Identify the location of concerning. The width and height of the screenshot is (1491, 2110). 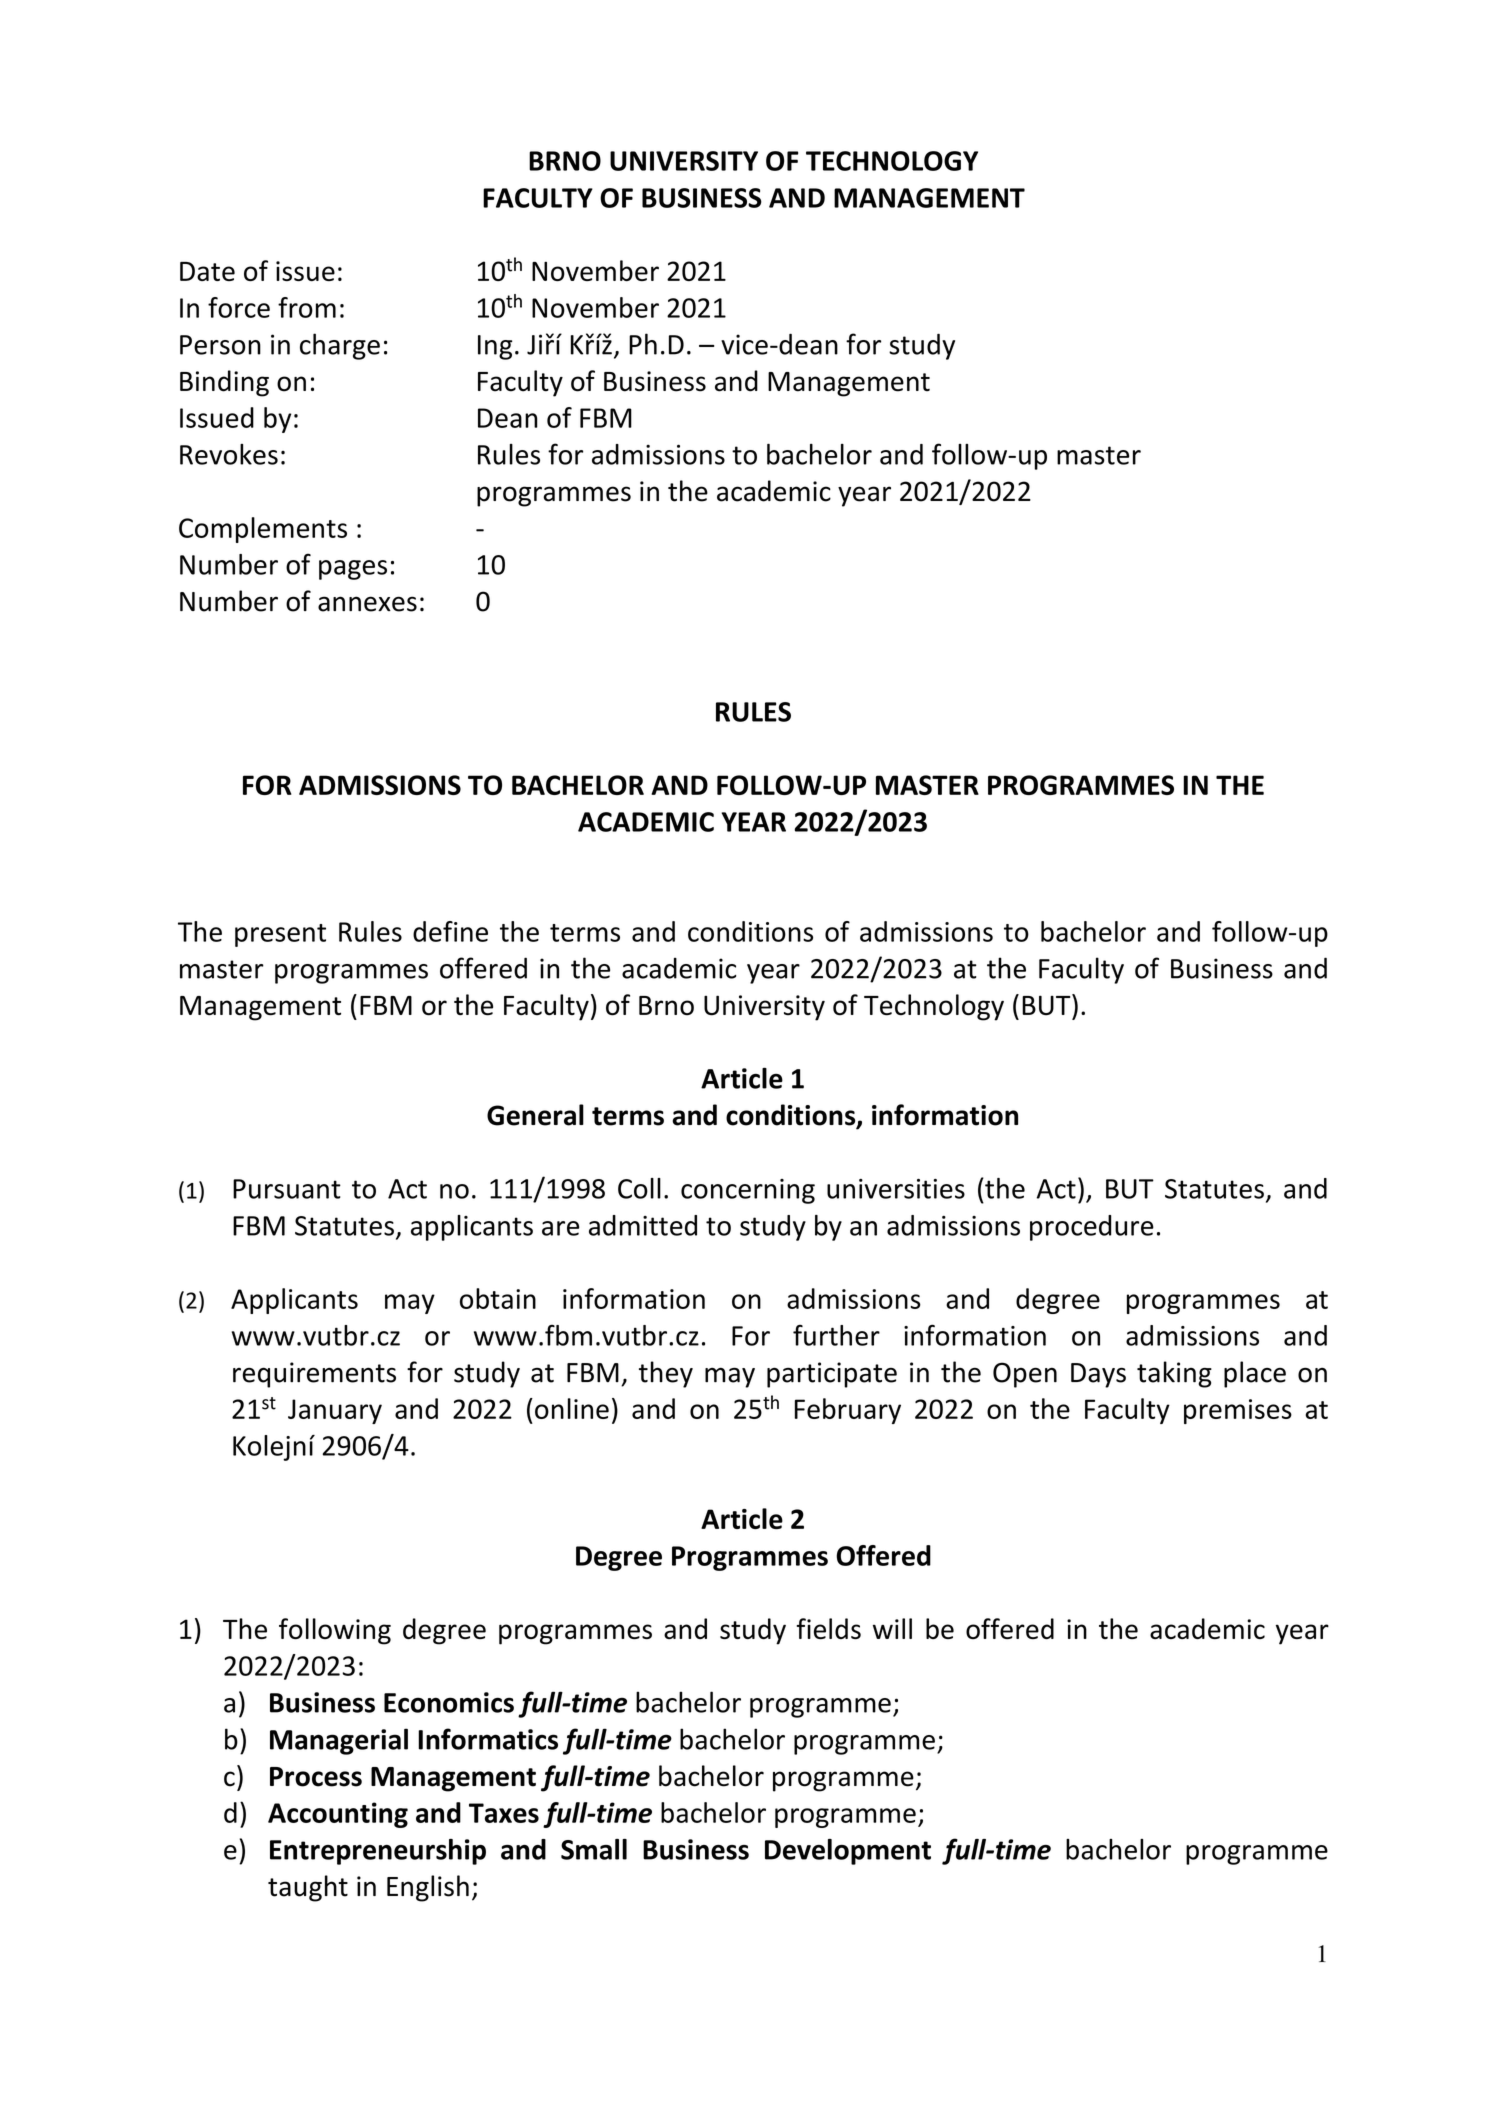
(748, 1191).
